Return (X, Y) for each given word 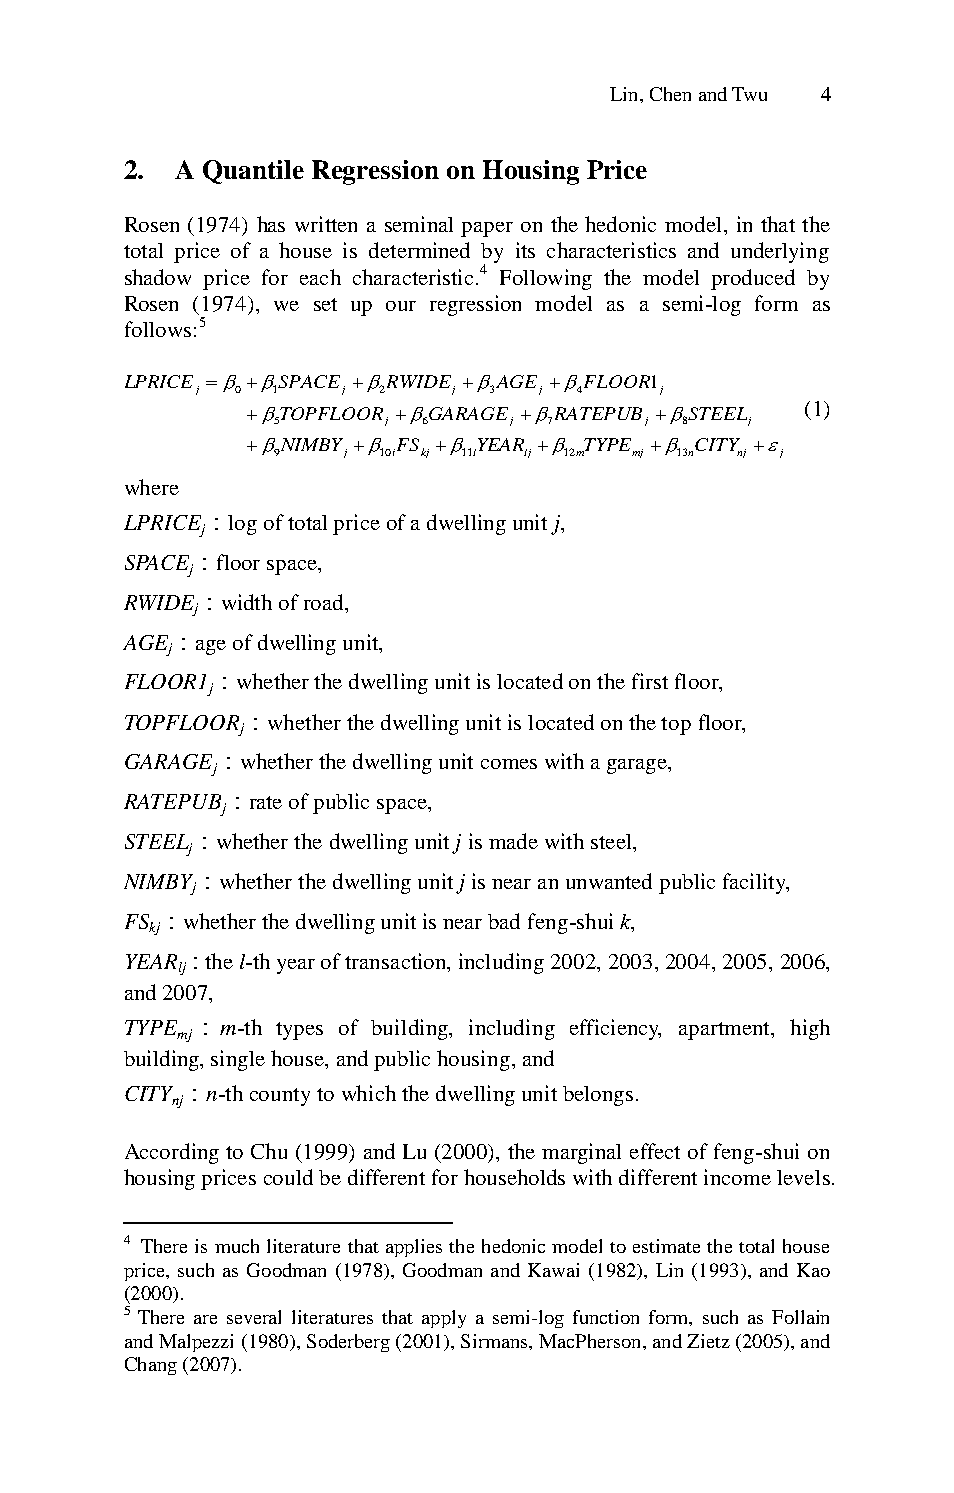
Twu (749, 94)
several (254, 1317)
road (325, 603)
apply (444, 1319)
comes (509, 764)
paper (487, 229)
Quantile (253, 172)
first (650, 681)
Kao (813, 1270)
